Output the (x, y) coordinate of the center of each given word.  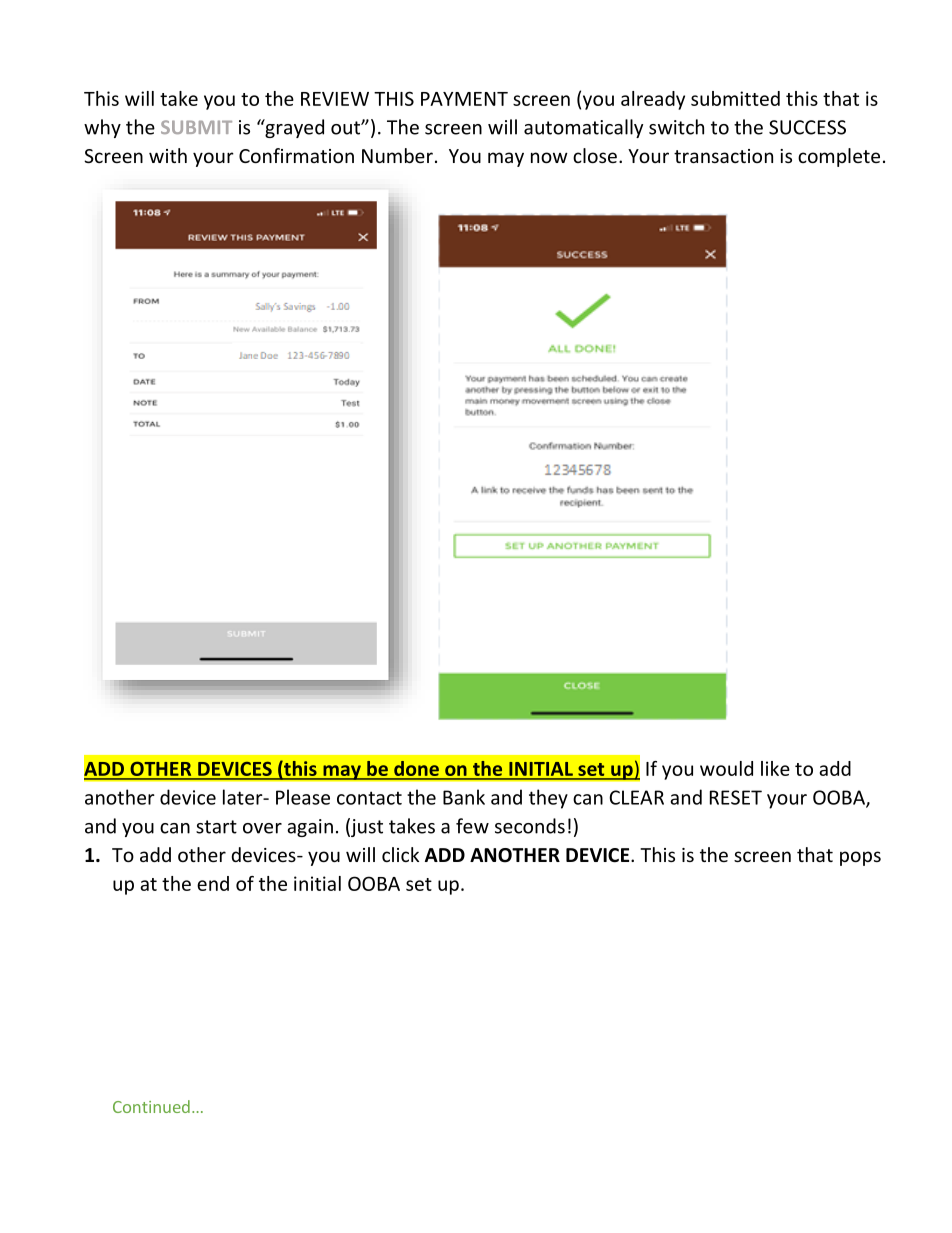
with (168, 155)
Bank (464, 797)
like (775, 768)
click (400, 854)
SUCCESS (807, 127)
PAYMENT (464, 99)
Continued (151, 1106)
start (216, 827)
